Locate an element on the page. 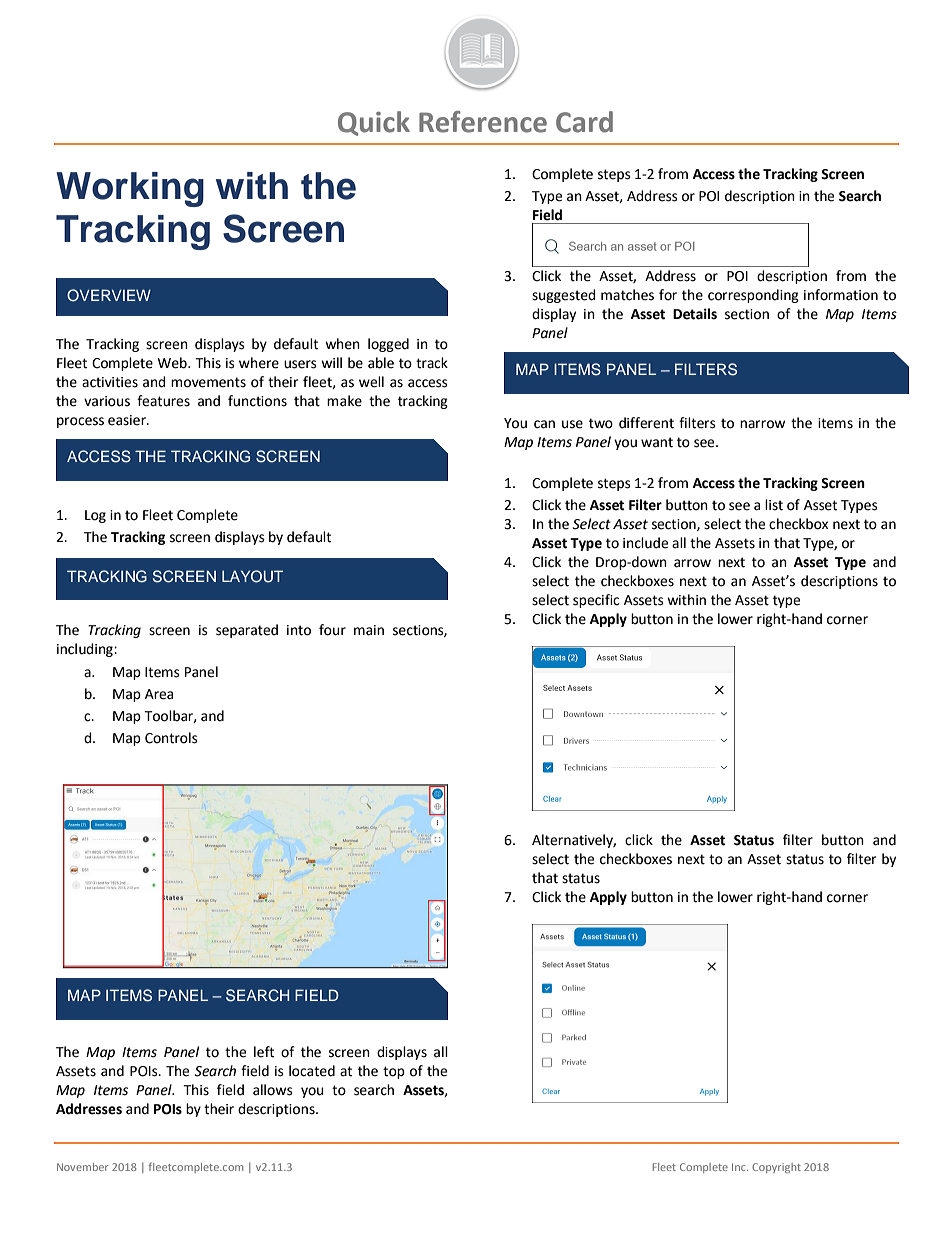 This image has height=1233, width=952. top is located at coordinates (394, 1072).
